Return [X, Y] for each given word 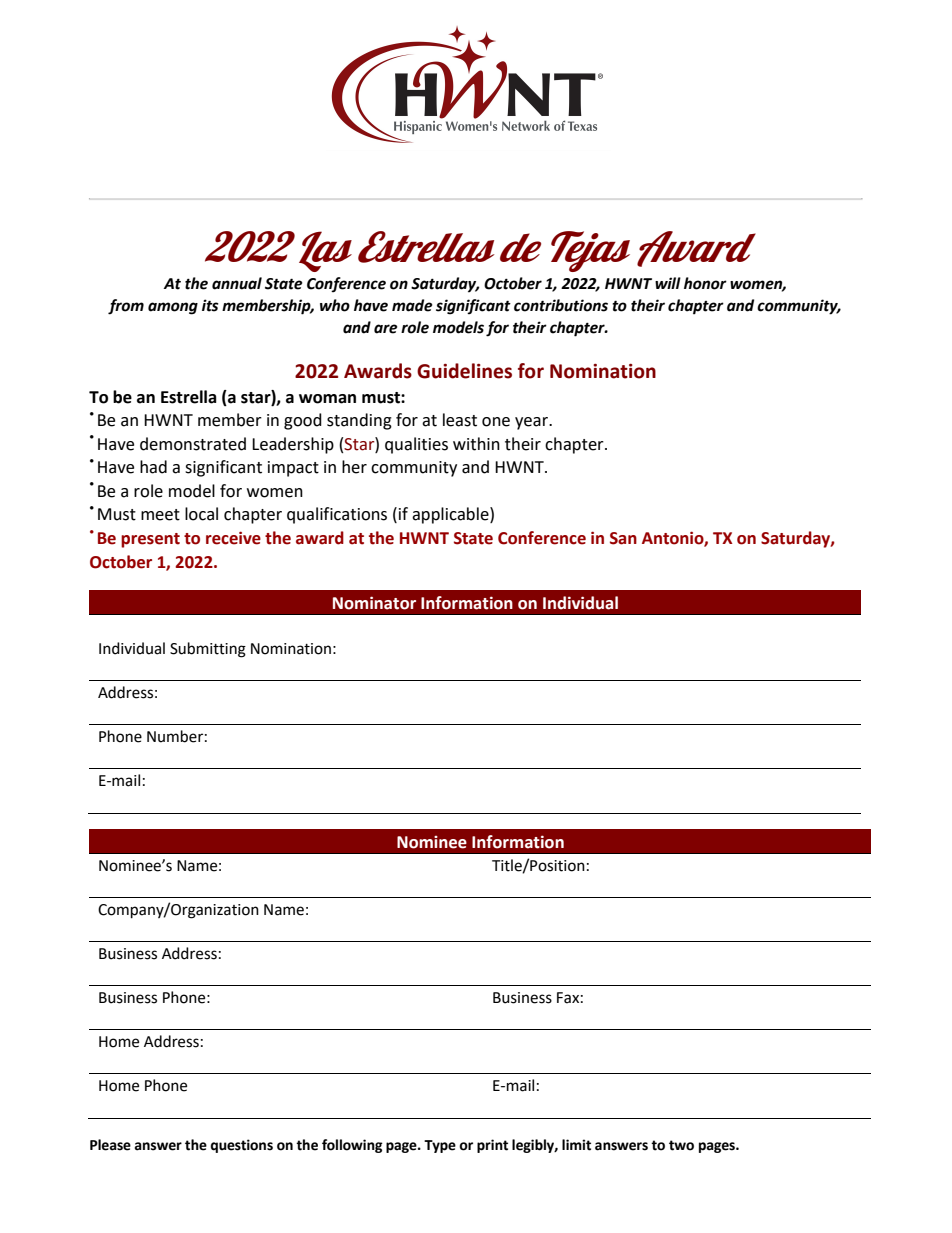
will [668, 283]
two [681, 1145]
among [173, 308]
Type [440, 1146]
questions [241, 1146]
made [412, 305]
